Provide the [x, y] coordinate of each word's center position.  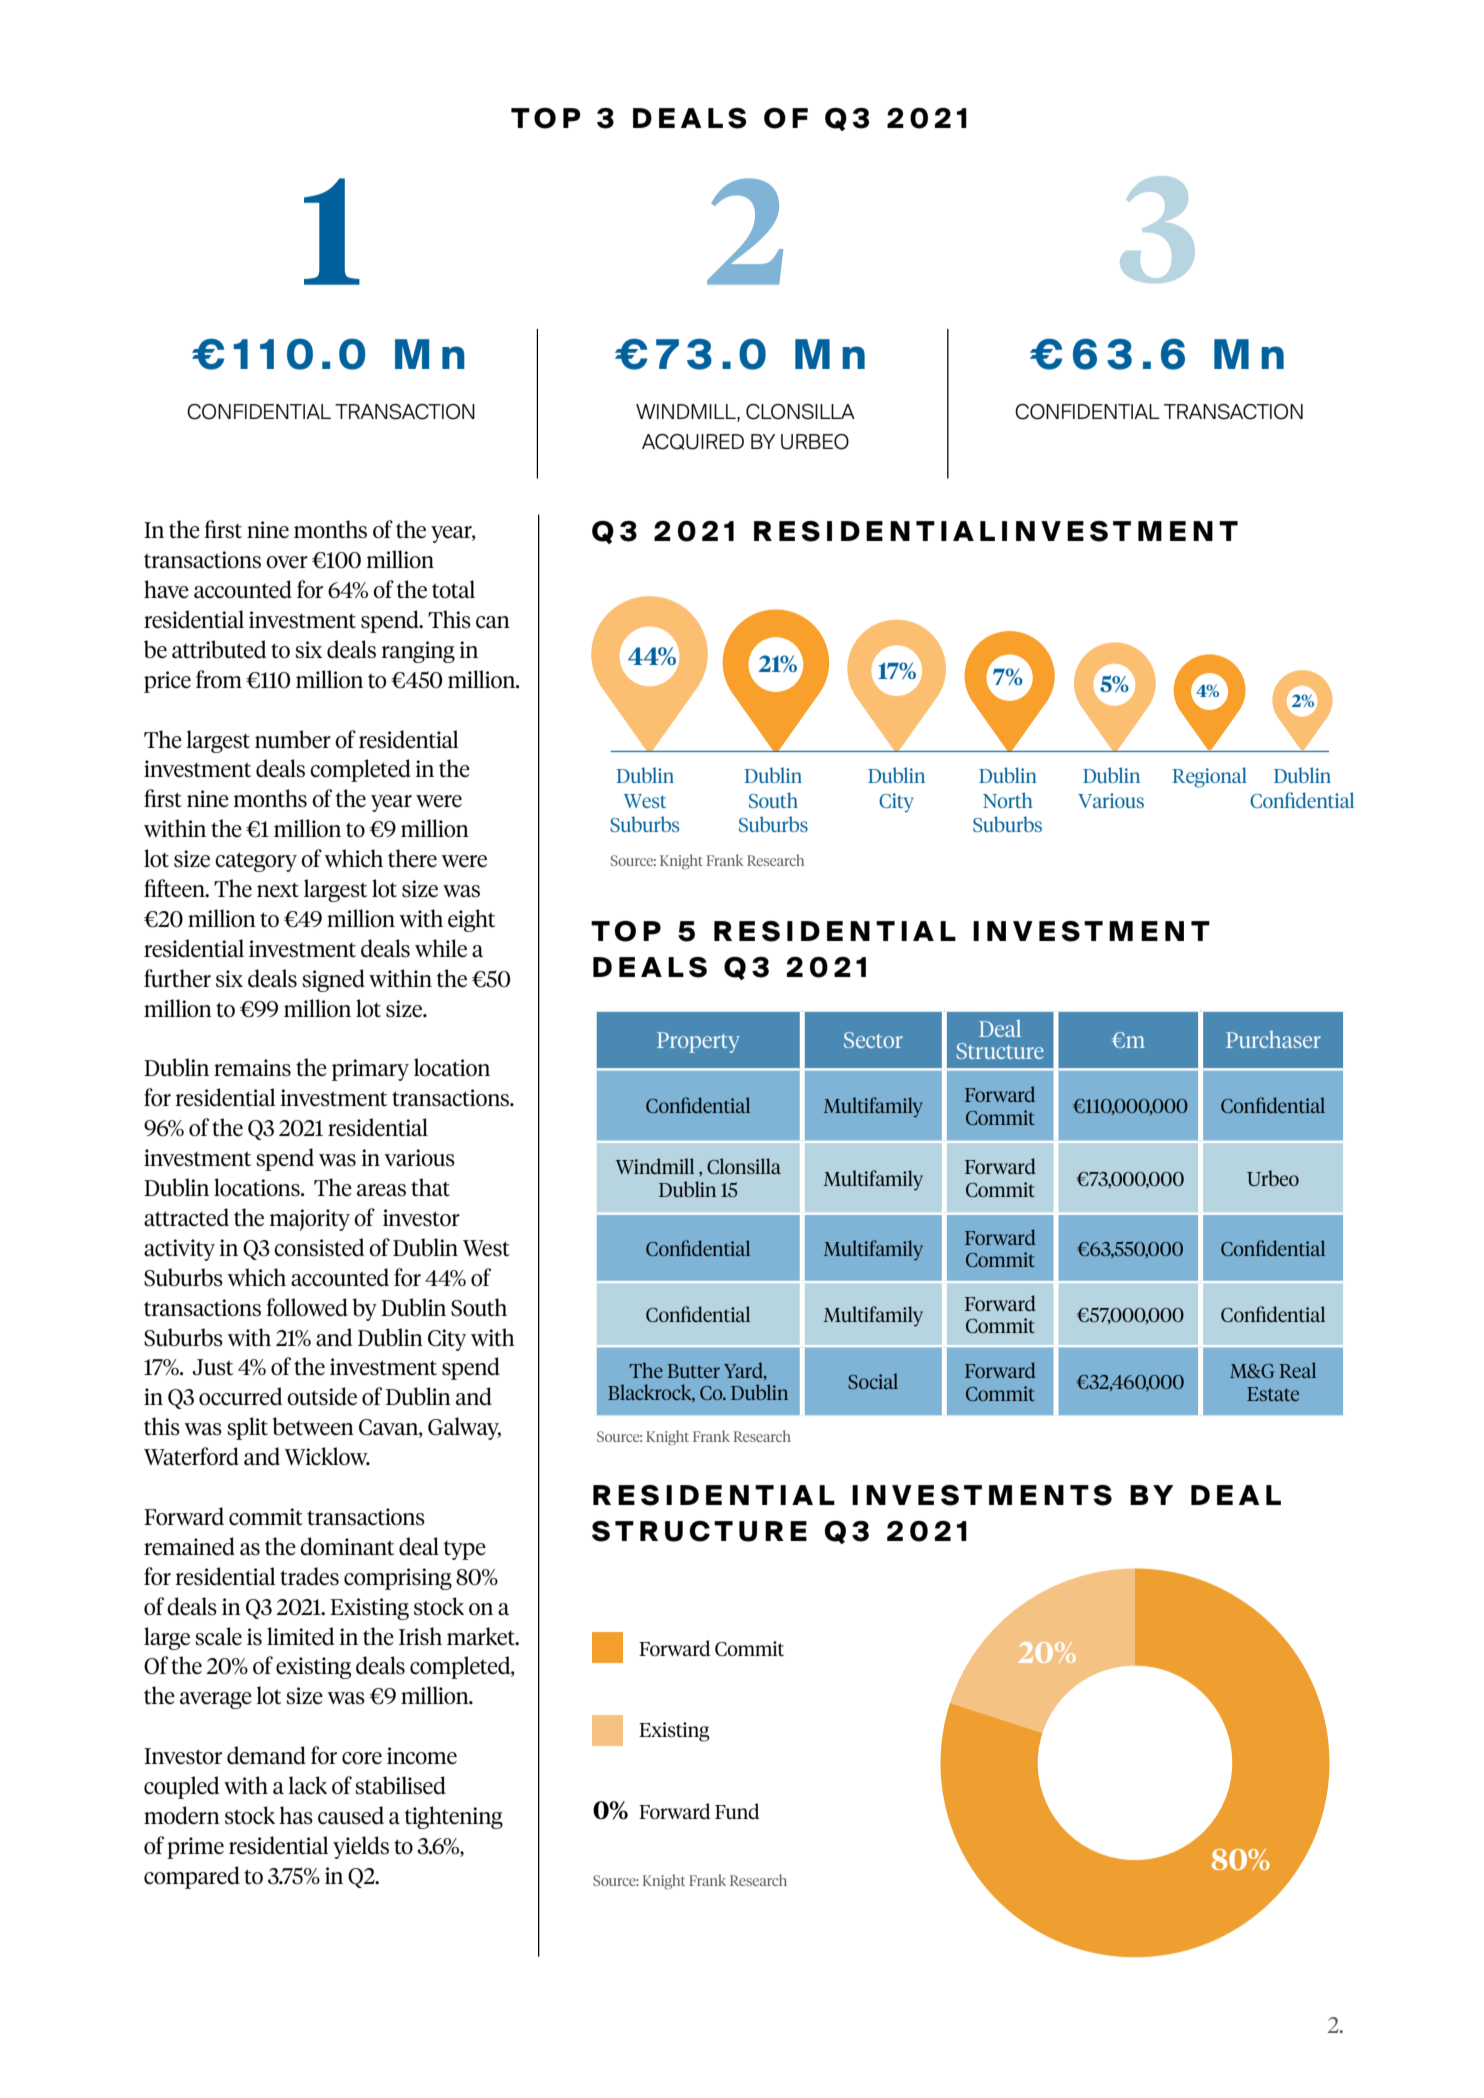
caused [351, 1815]
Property [698, 1042]
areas [381, 1190]
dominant [347, 1546]
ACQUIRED [693, 442]
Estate [1273, 1394]
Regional [1209, 777]
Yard [744, 1371]
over [287, 562]
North [1008, 800]
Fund [737, 1811]
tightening [454, 1817]
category [256, 862]
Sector [873, 1040]
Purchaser [1273, 1039]
